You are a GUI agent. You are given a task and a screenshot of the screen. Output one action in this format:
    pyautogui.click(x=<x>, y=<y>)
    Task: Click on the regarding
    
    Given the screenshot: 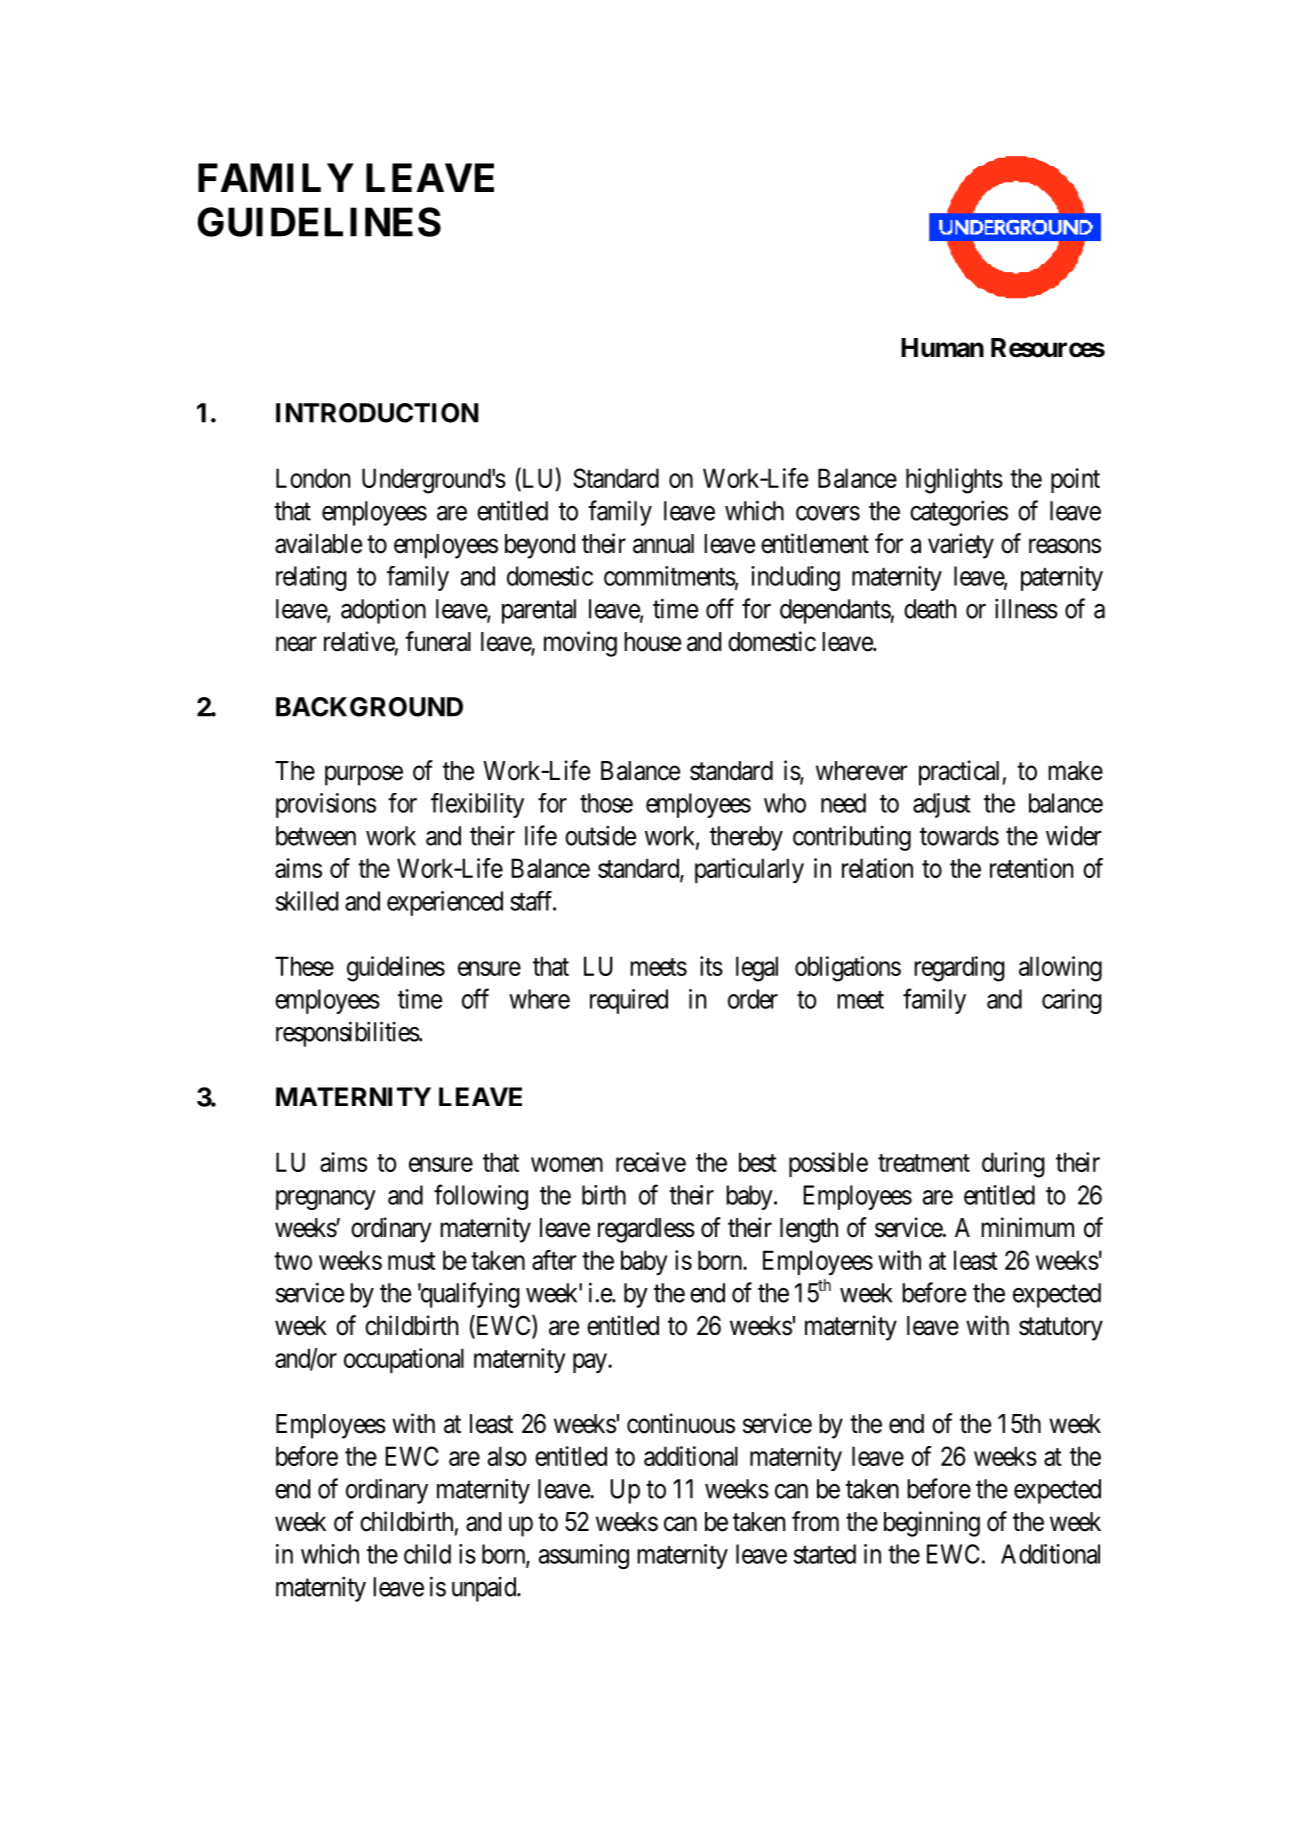 What is the action you would take?
    pyautogui.click(x=959, y=969)
